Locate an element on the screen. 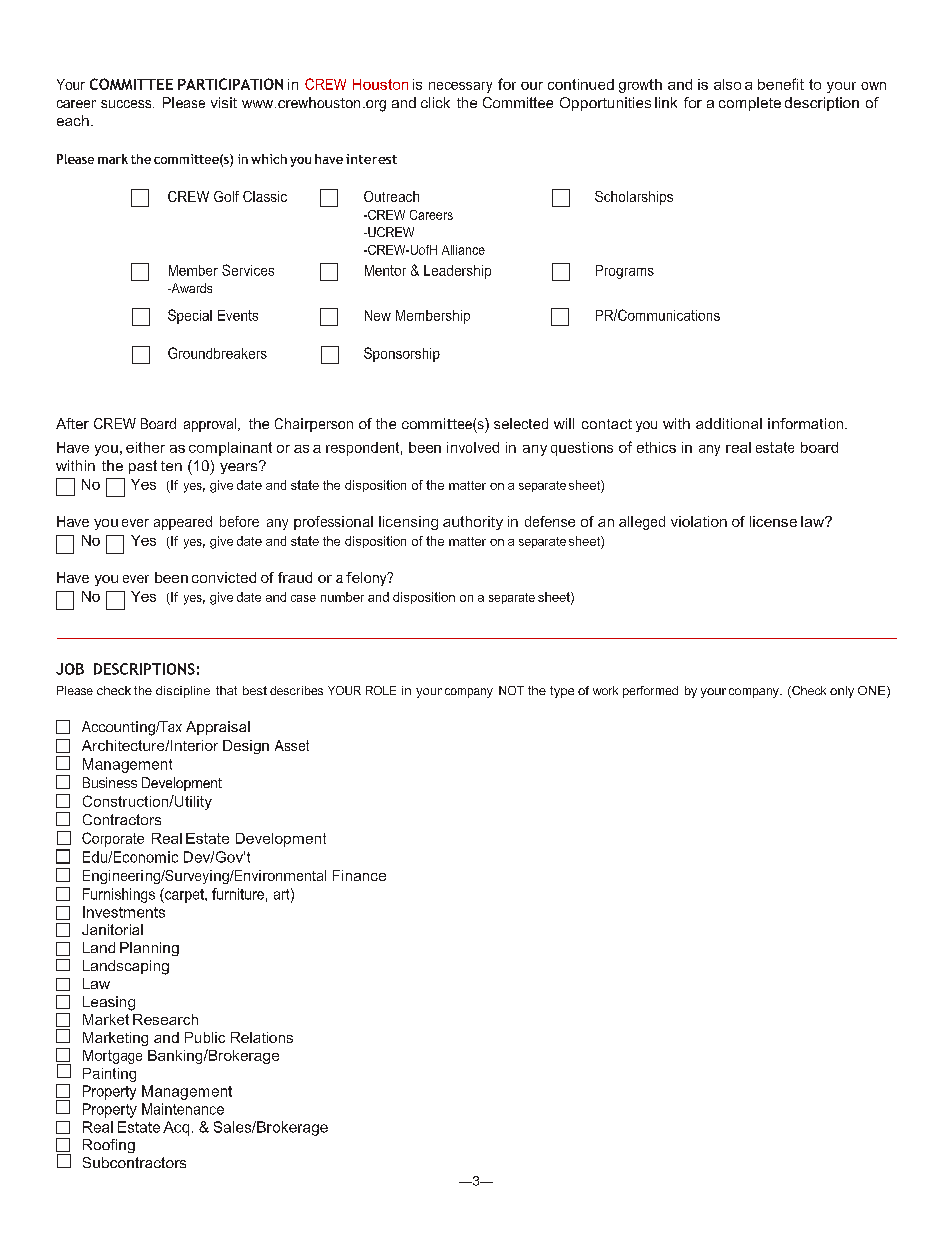 The height and width of the screenshot is (1233, 952). Relations is located at coordinates (262, 1037).
